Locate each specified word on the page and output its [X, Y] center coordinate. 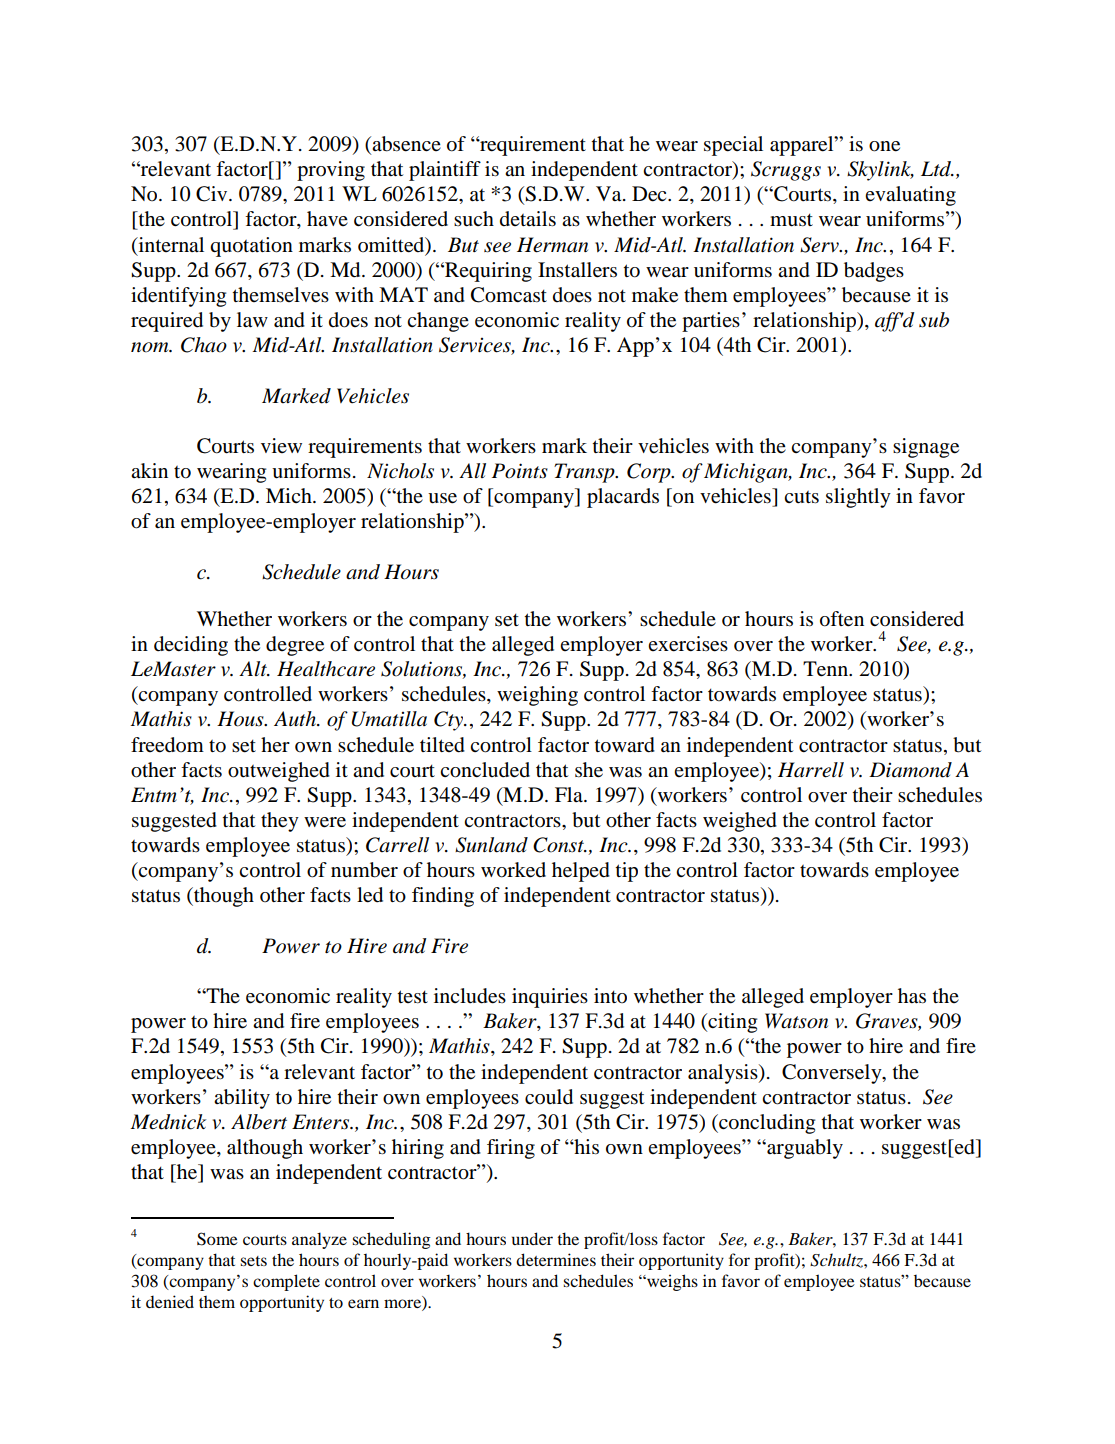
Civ [213, 194]
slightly [858, 498]
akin [149, 470]
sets [253, 1261]
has [912, 996]
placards [623, 498]
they [280, 822]
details [528, 219]
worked [513, 870]
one [884, 146]
